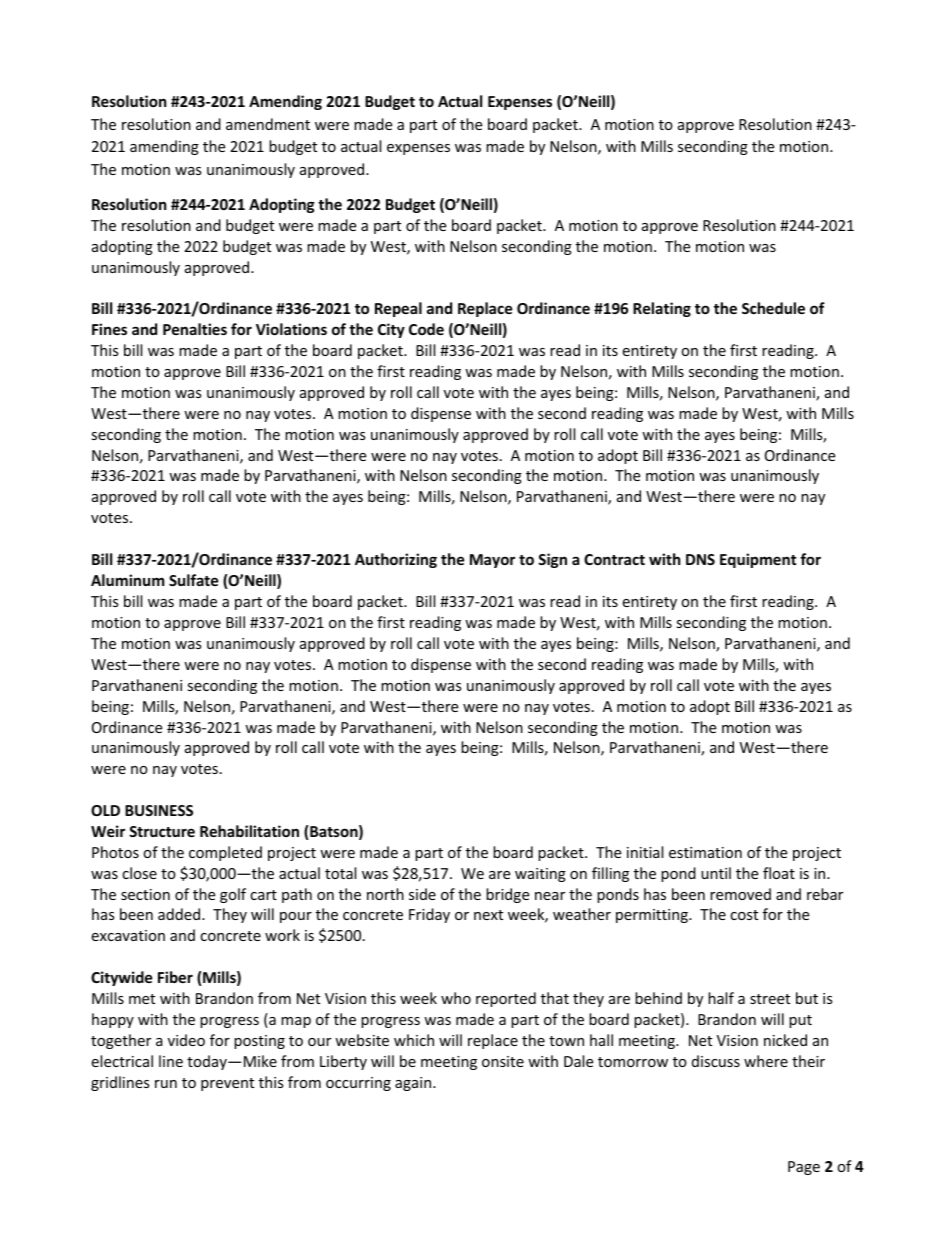  What do you see at coordinates (166, 1084) in the document?
I see `run` at bounding box center [166, 1084].
